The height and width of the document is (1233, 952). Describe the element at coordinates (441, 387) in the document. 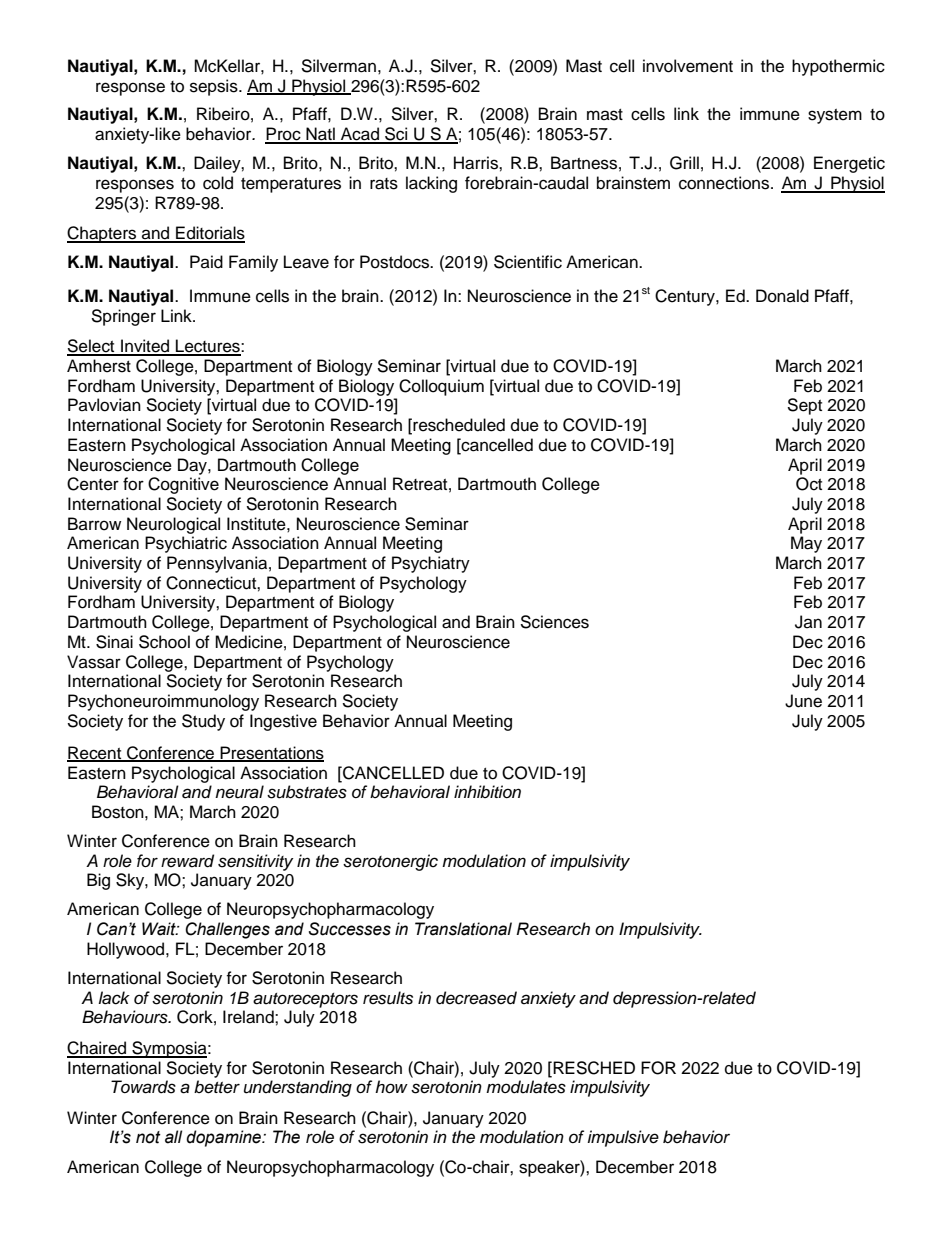

I see `Colloquium` at that location.
